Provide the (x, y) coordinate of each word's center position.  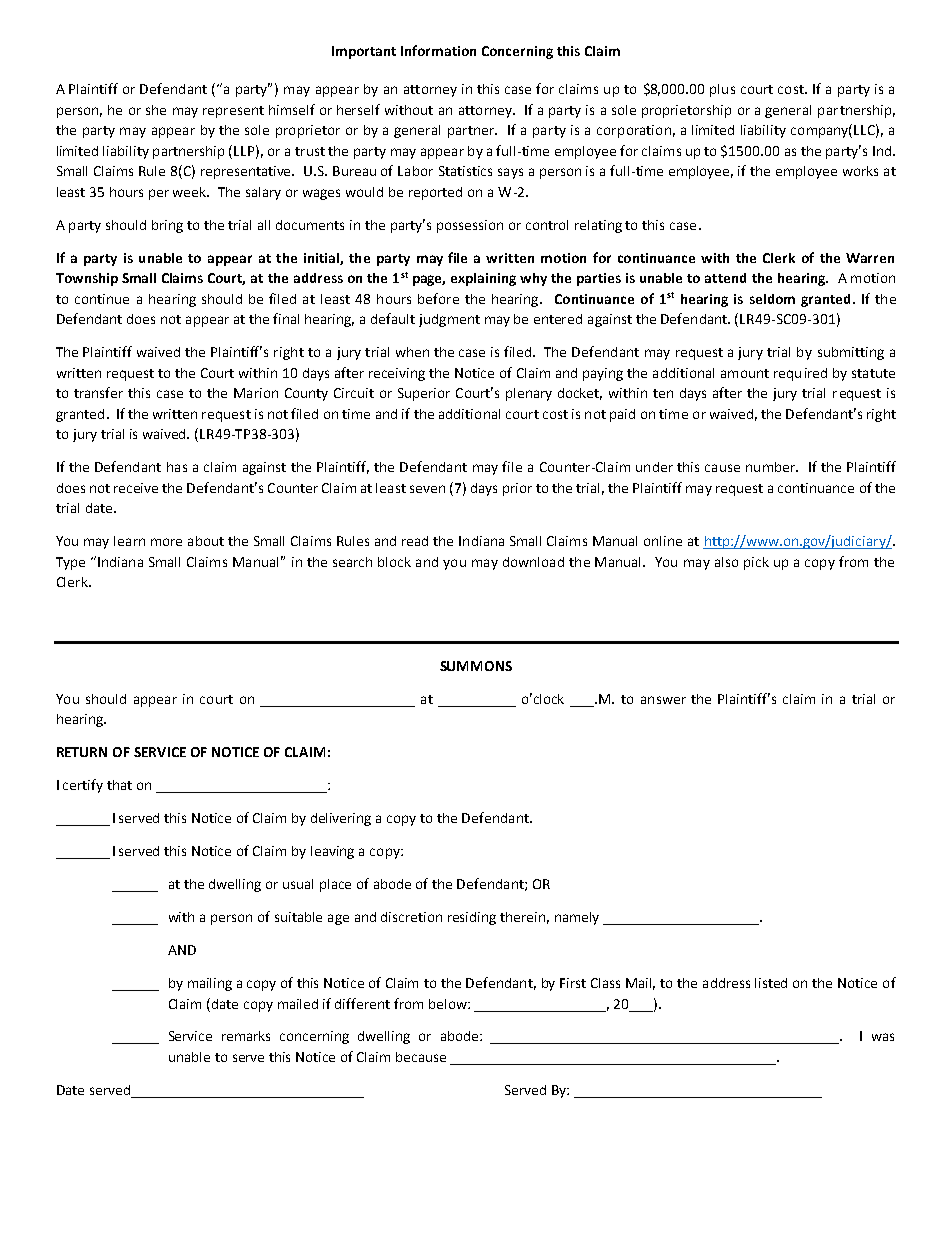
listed (771, 983)
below (449, 1004)
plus (722, 90)
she (156, 110)
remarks (246, 1036)
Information (438, 50)
